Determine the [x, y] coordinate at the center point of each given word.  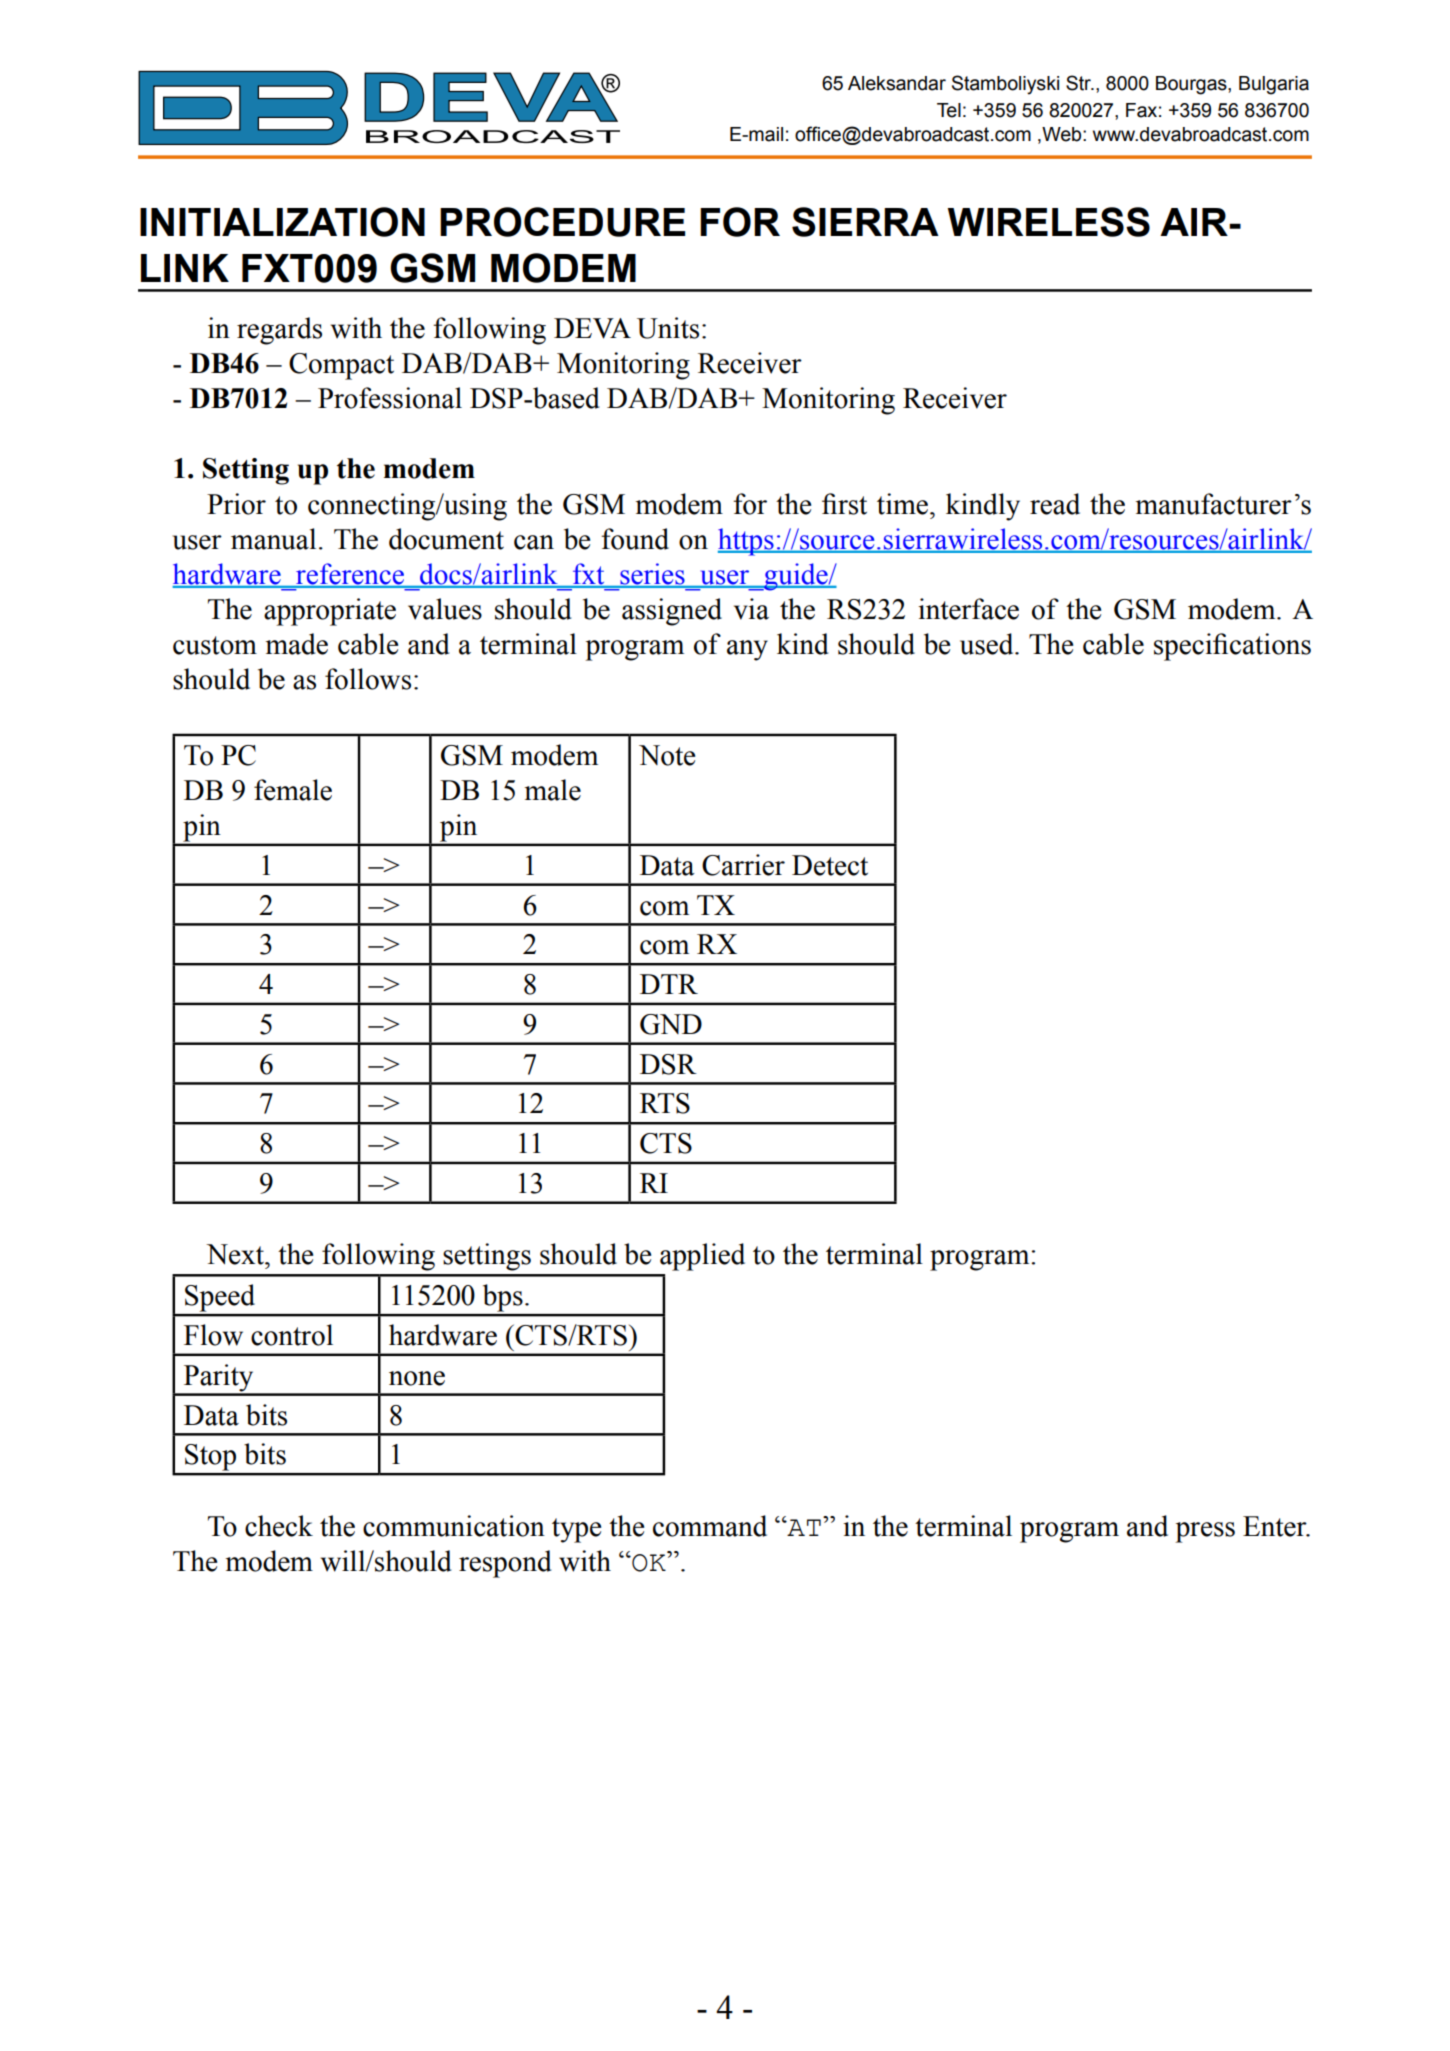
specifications [1232, 647]
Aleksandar [897, 83]
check [279, 1526]
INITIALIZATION [282, 222]
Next [236, 1254]
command [710, 1526]
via [751, 609]
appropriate [330, 612]
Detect [830, 865]
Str [1079, 83]
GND [671, 1024]
